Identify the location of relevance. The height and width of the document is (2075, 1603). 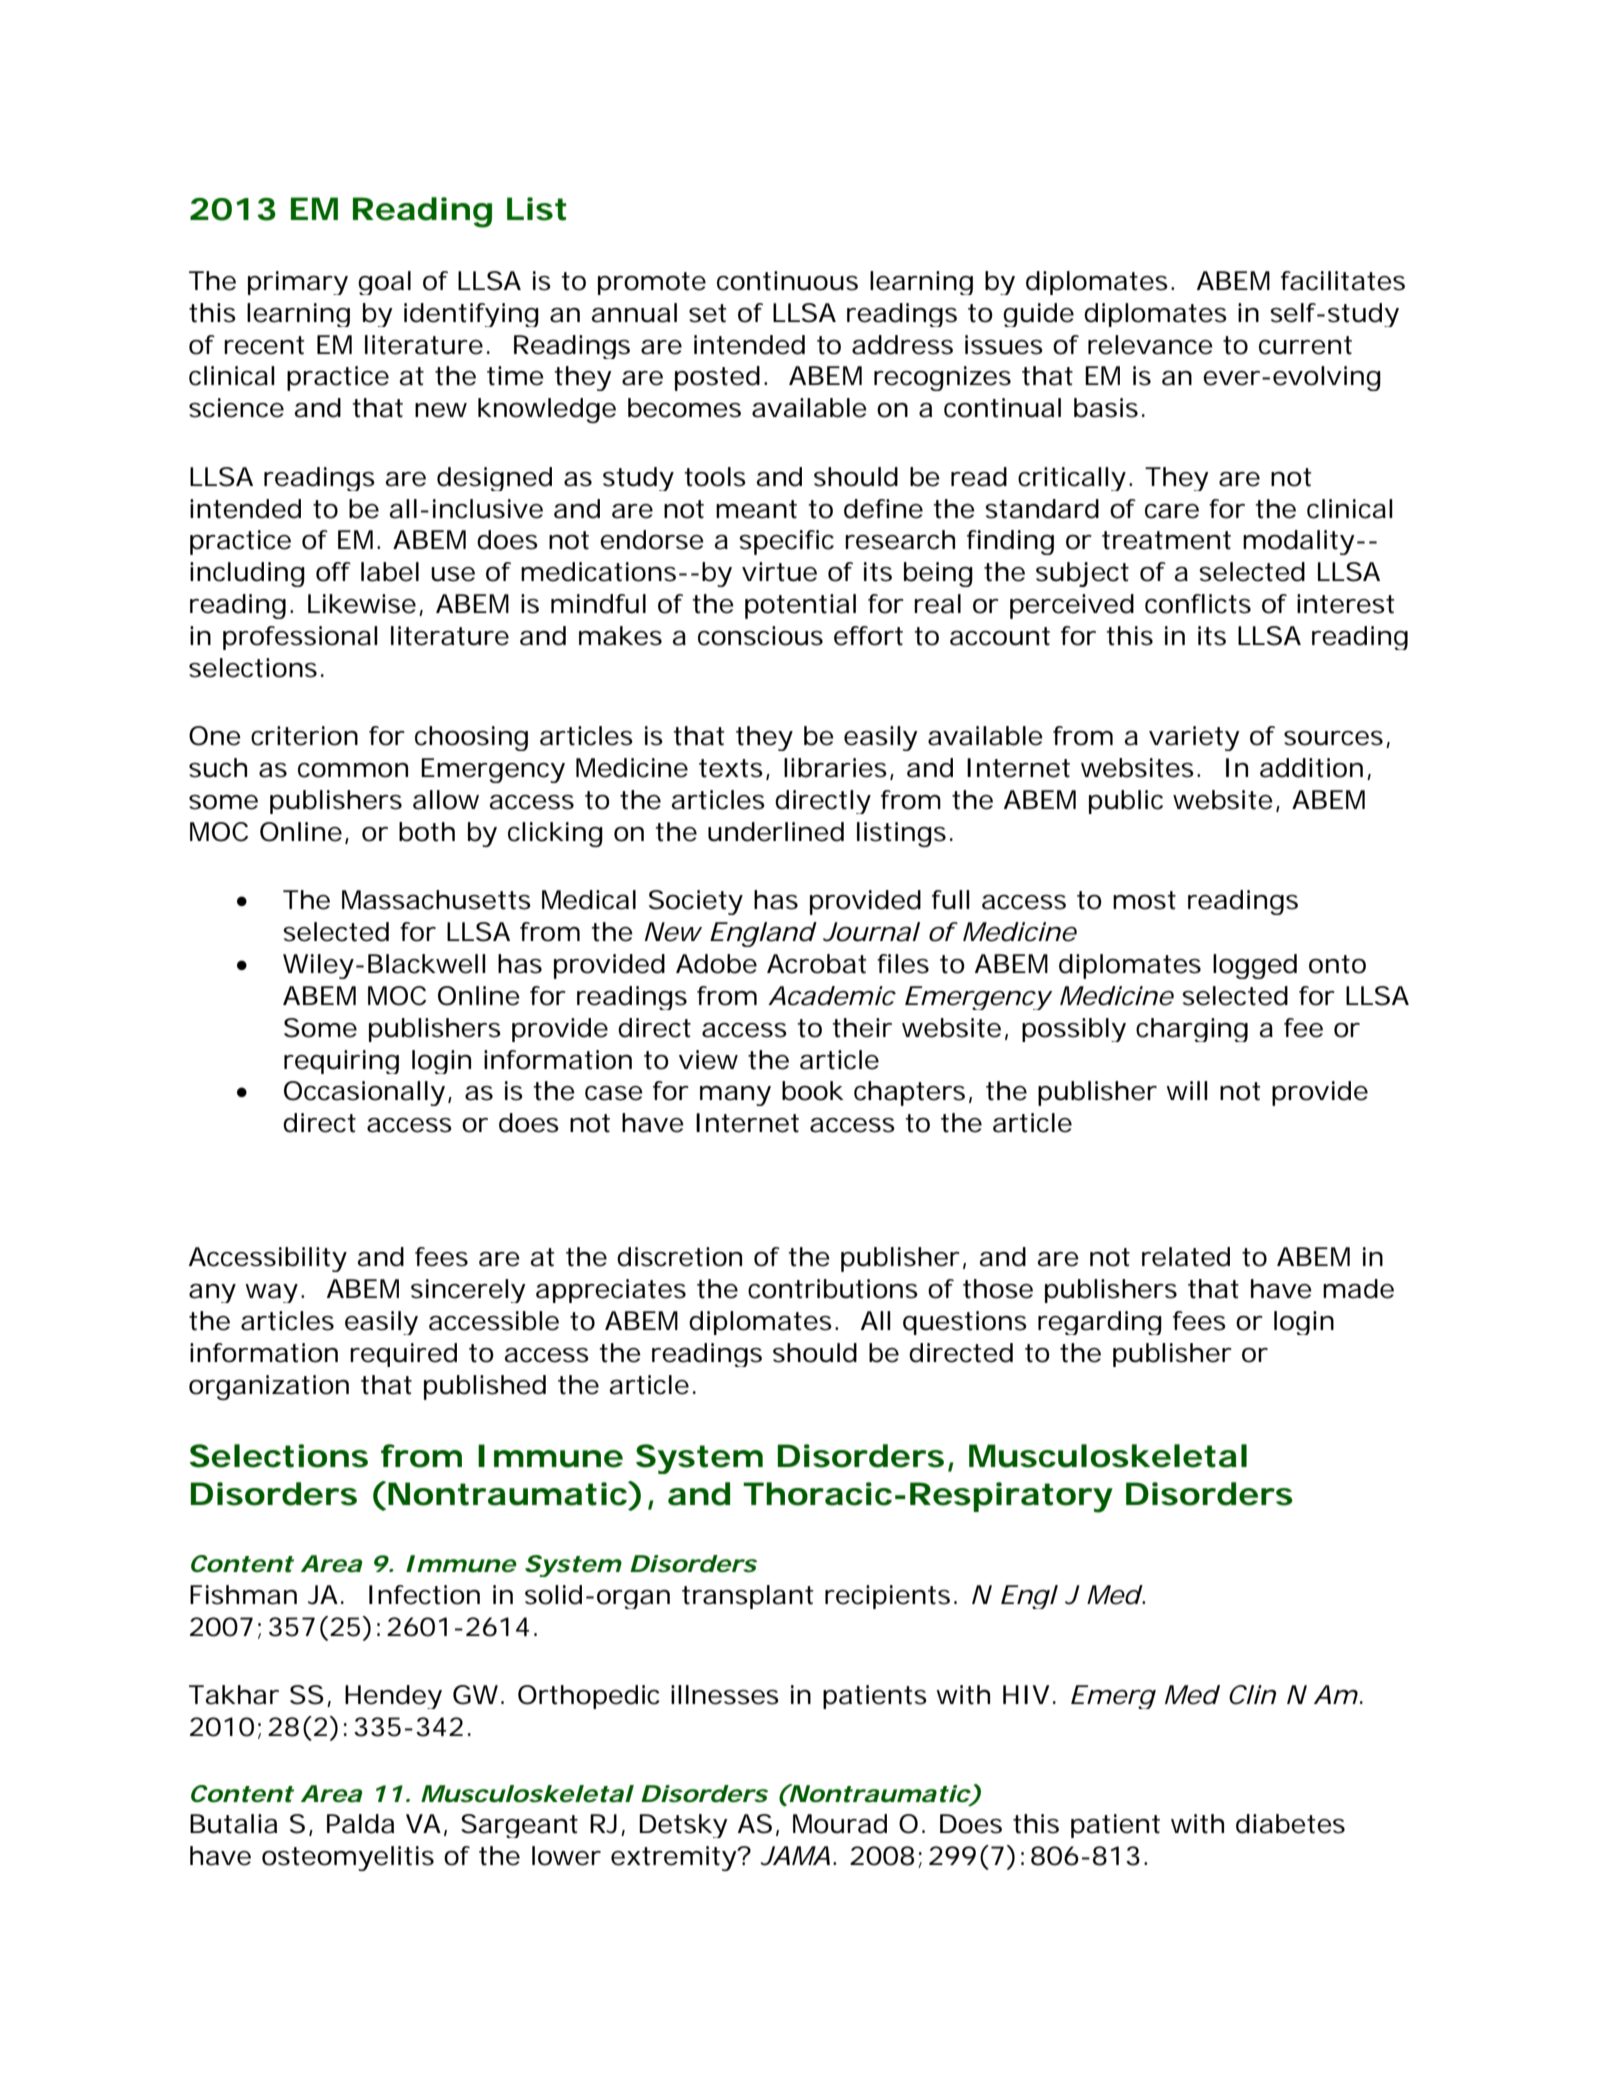
(1150, 345).
